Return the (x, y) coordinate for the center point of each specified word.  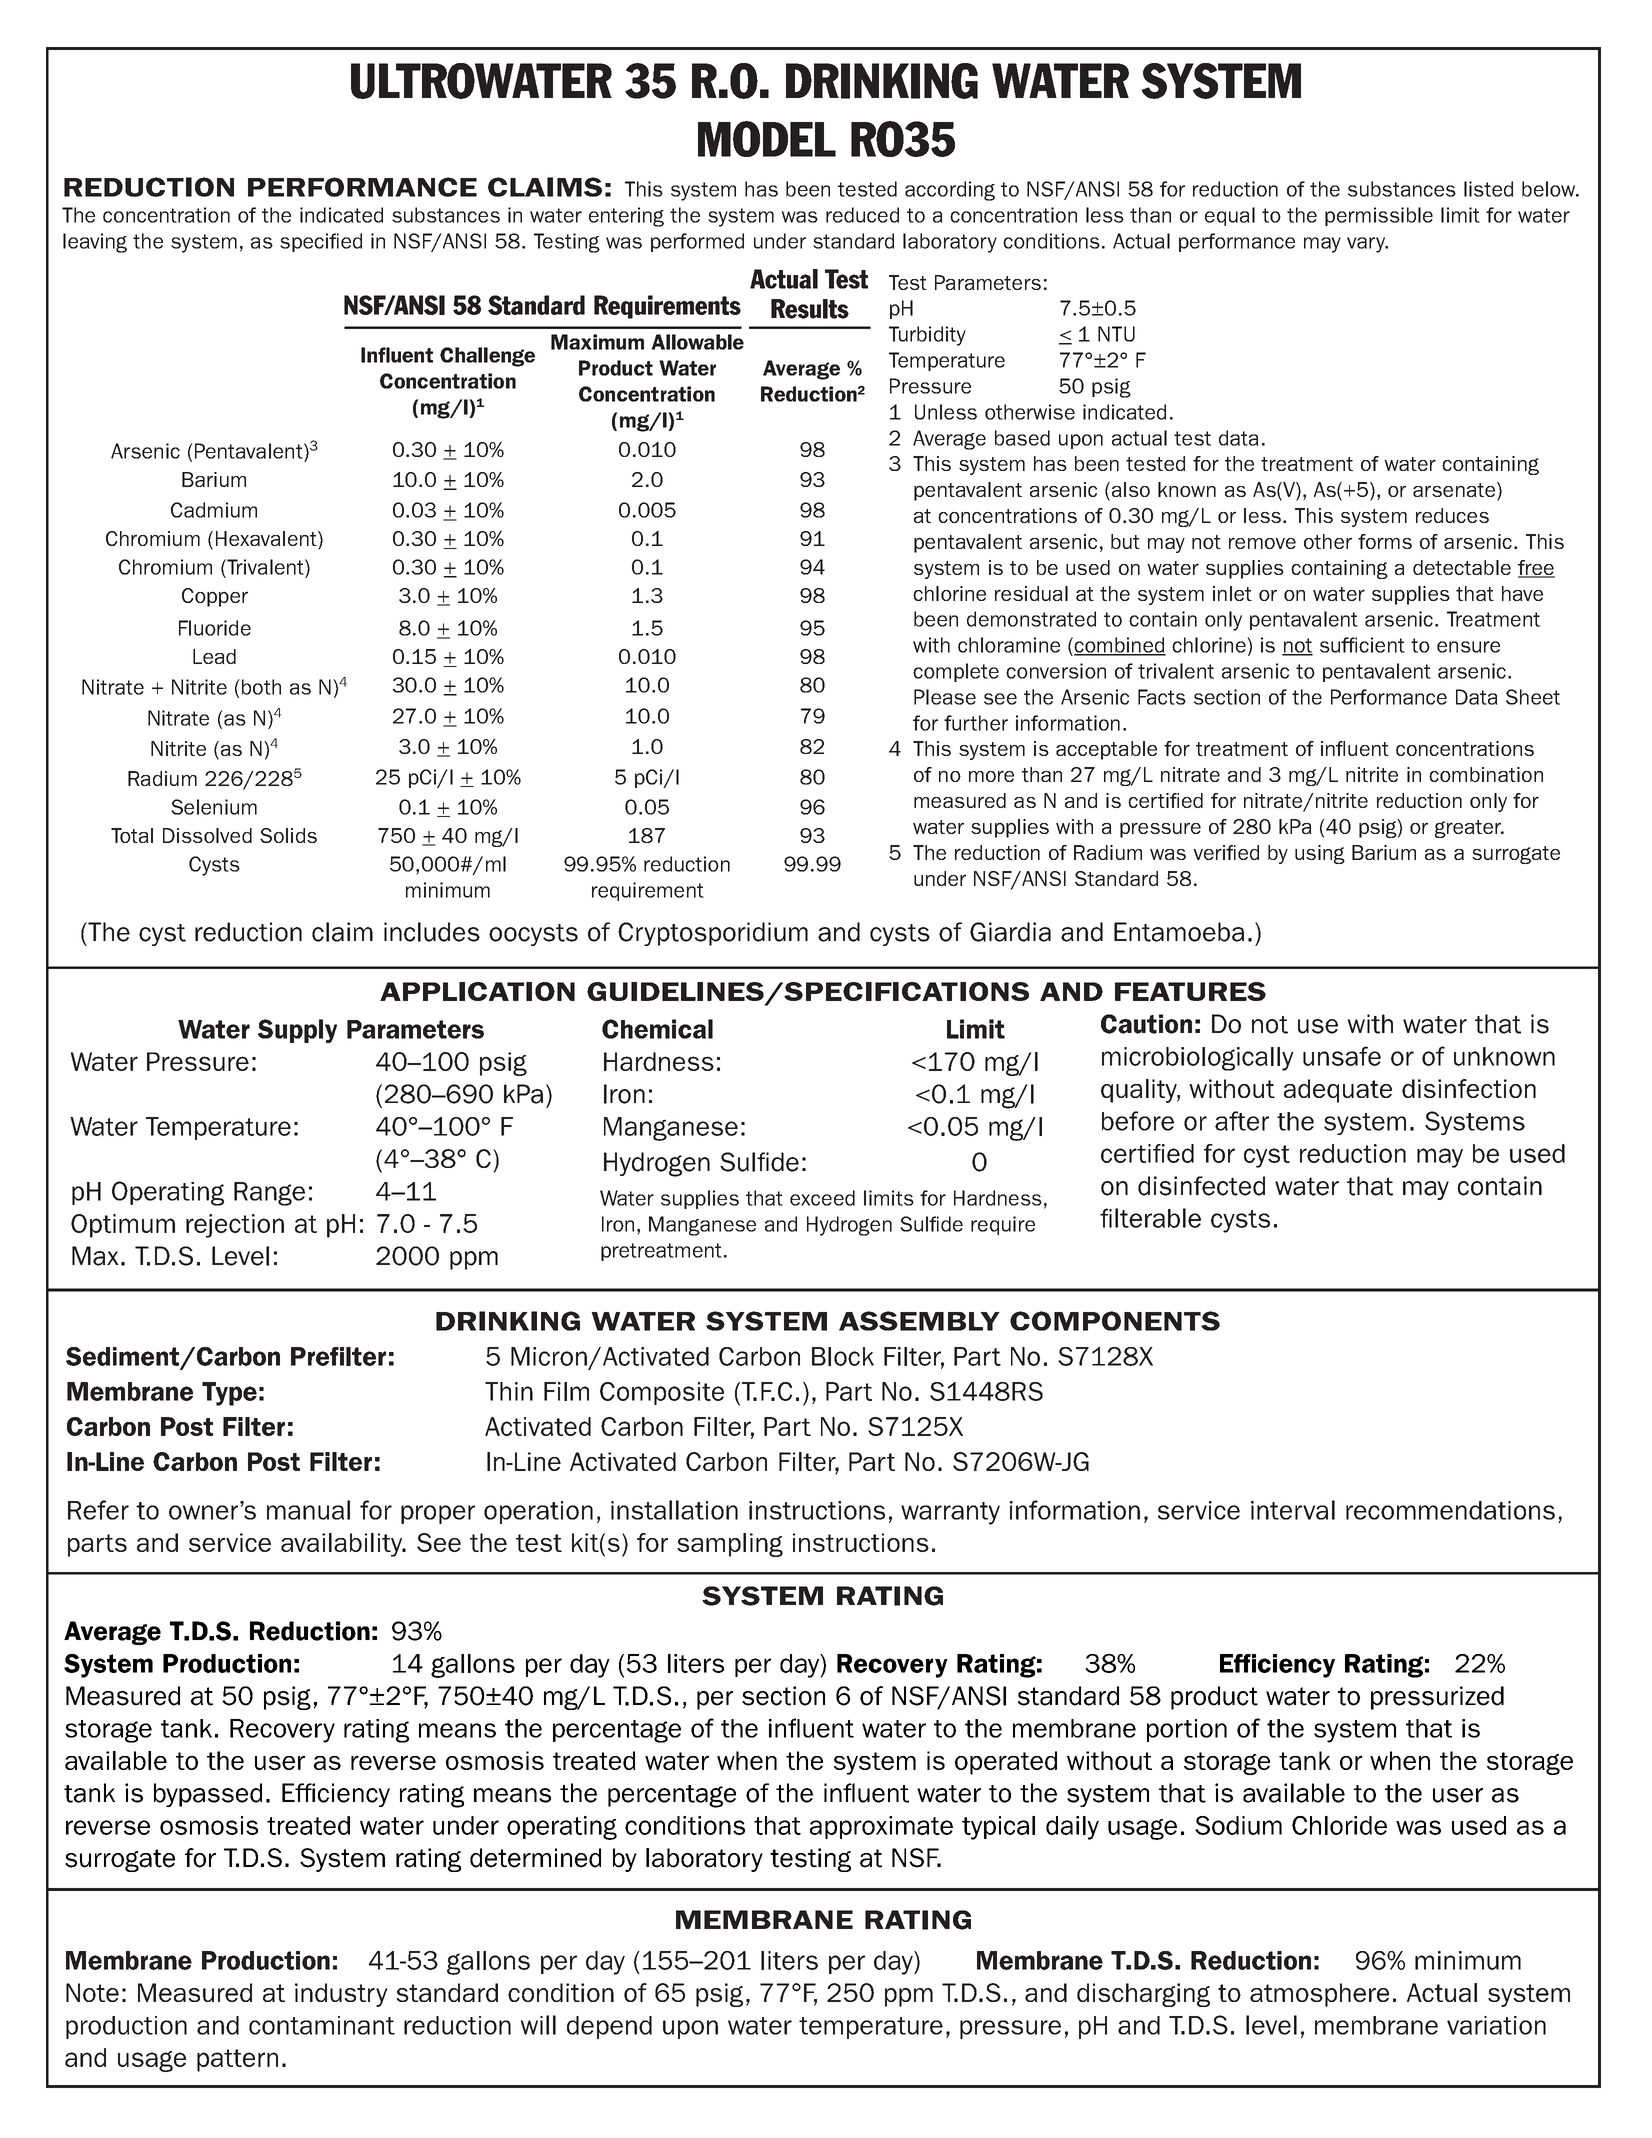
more (991, 776)
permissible (1379, 216)
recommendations (1450, 1510)
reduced (862, 215)
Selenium (214, 807)
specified (321, 242)
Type (229, 1394)
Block (843, 1356)
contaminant (322, 2025)
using (1320, 854)
